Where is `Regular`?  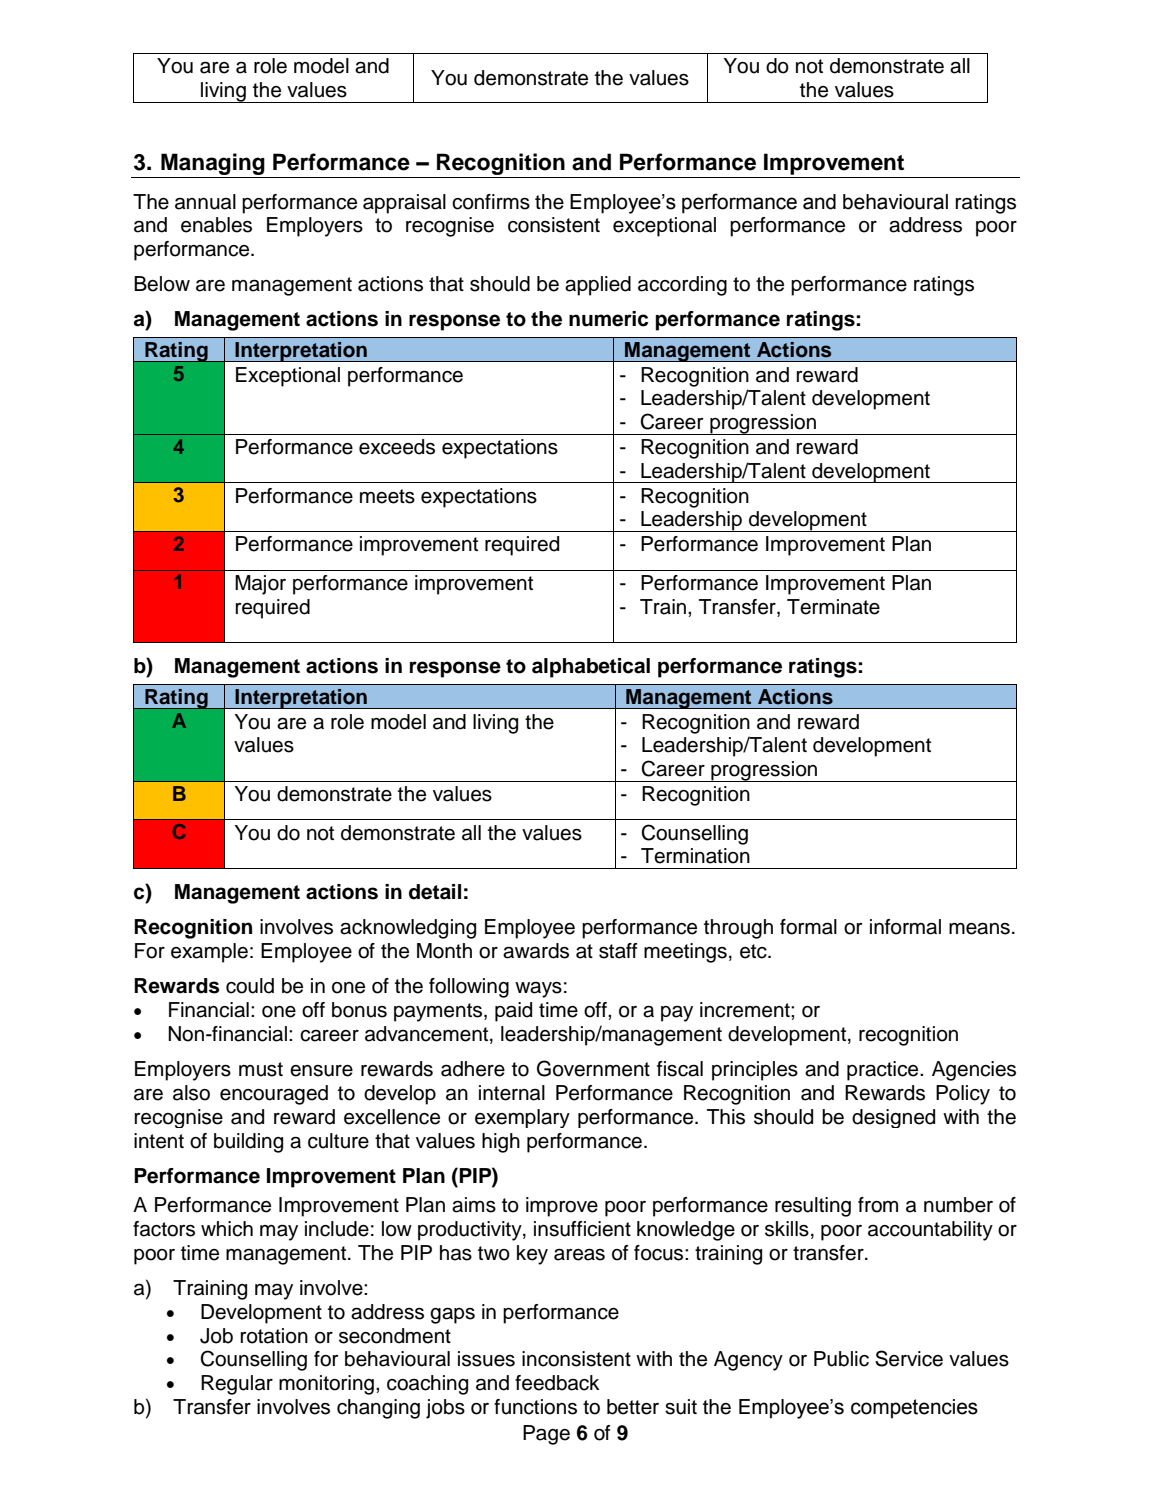 Regular is located at coordinates (237, 1385).
